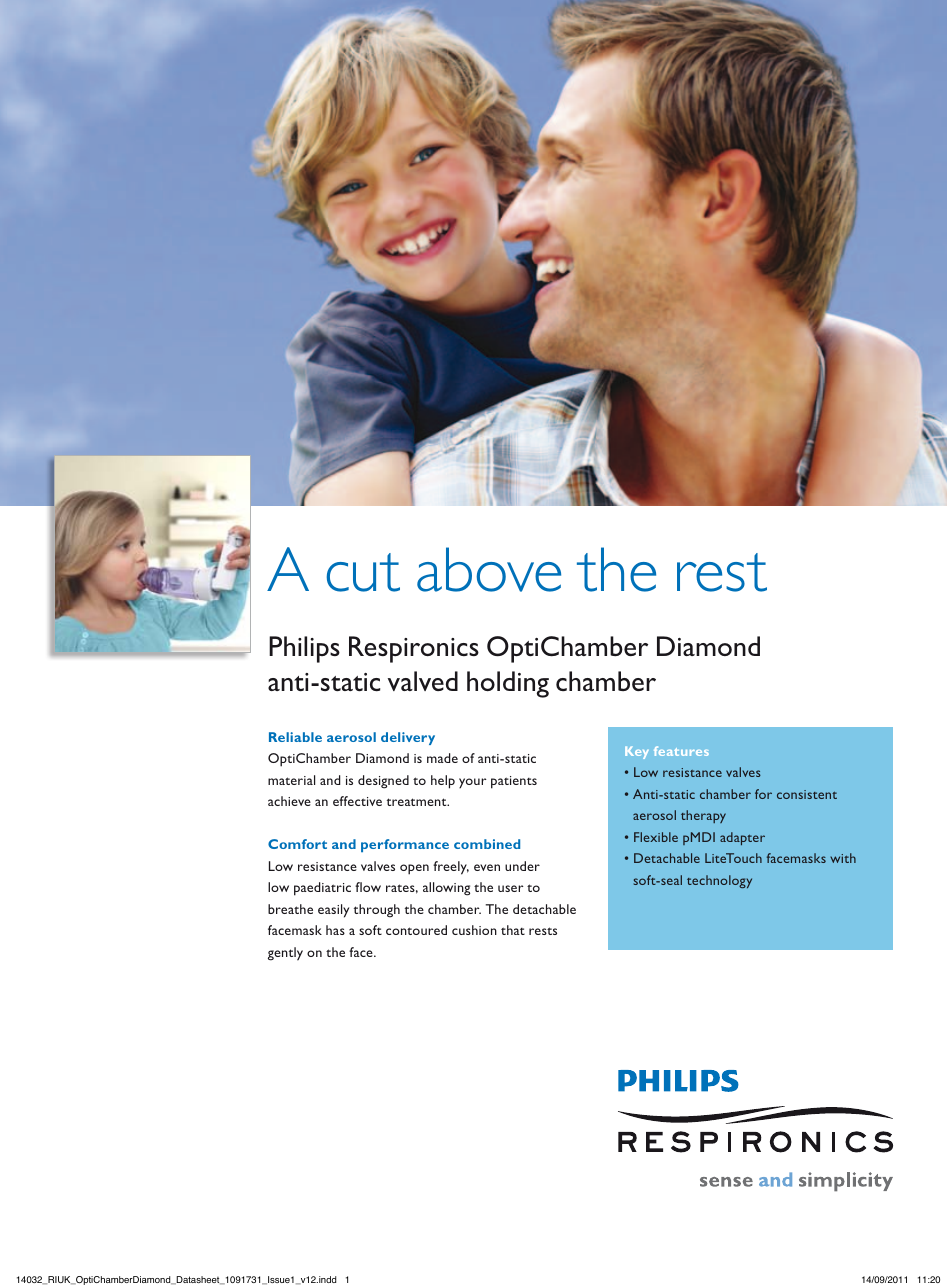  I want to click on holding, so click(508, 684).
